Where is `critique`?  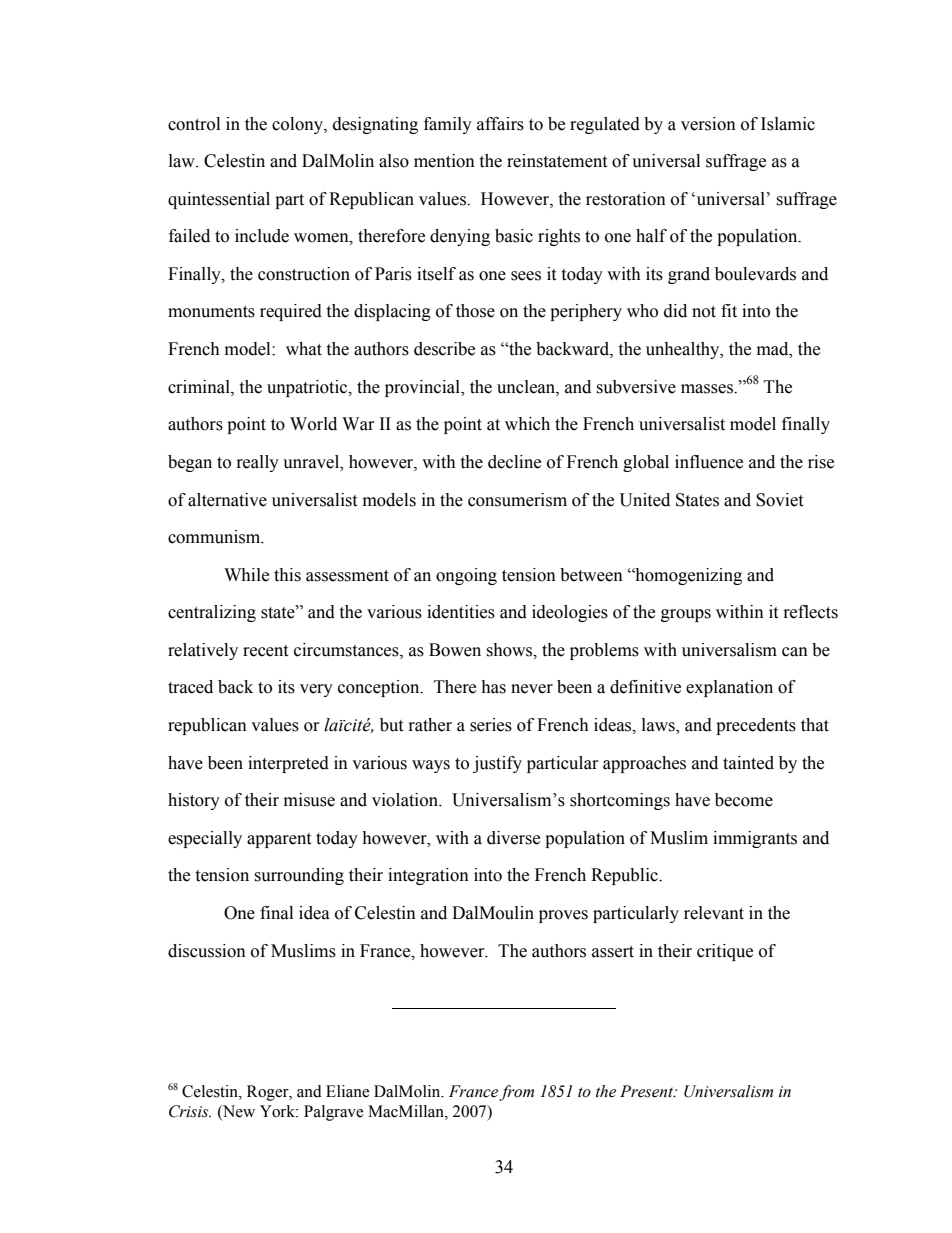 critique is located at coordinates (725, 952).
